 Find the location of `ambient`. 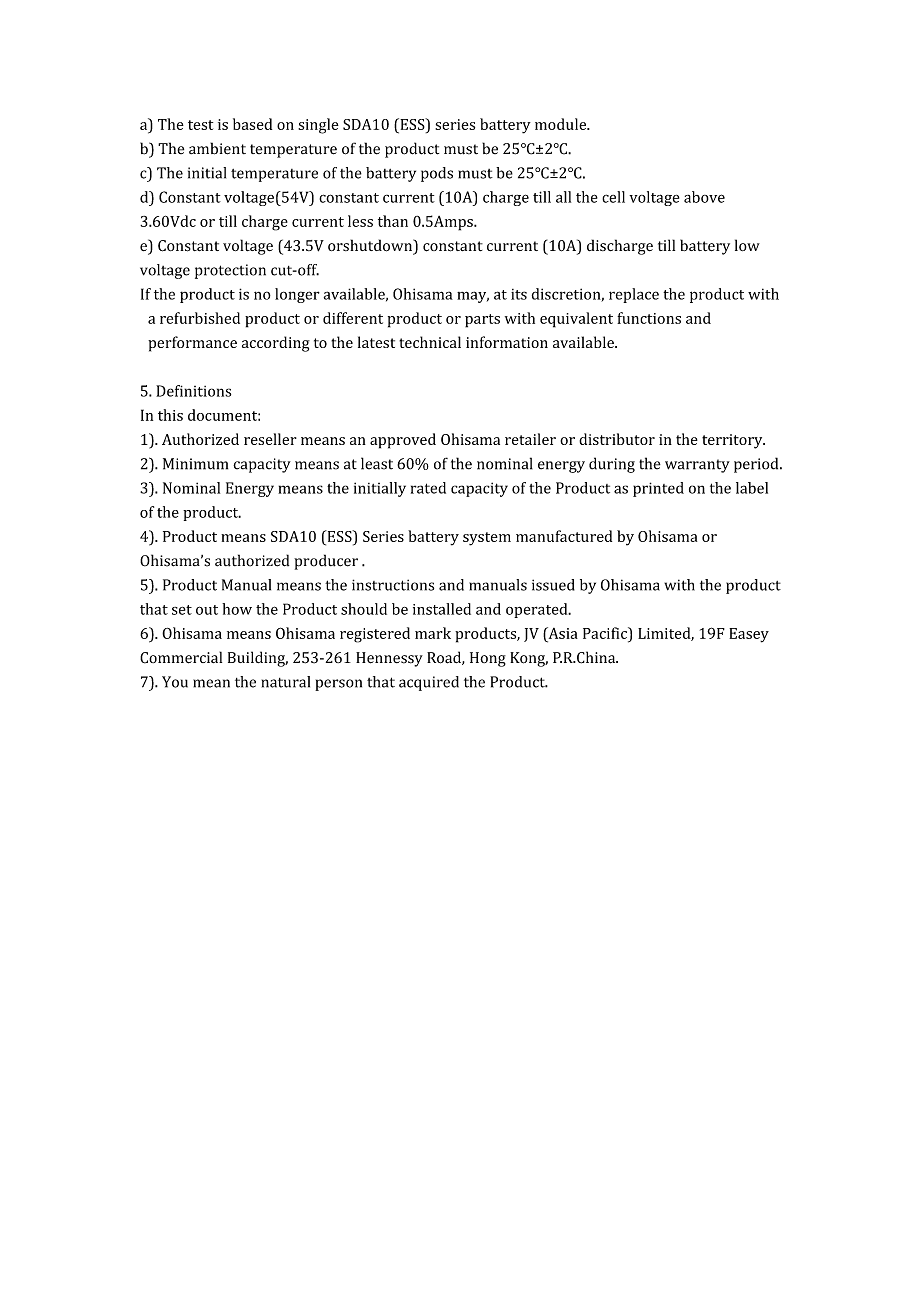

ambient is located at coordinates (217, 148).
